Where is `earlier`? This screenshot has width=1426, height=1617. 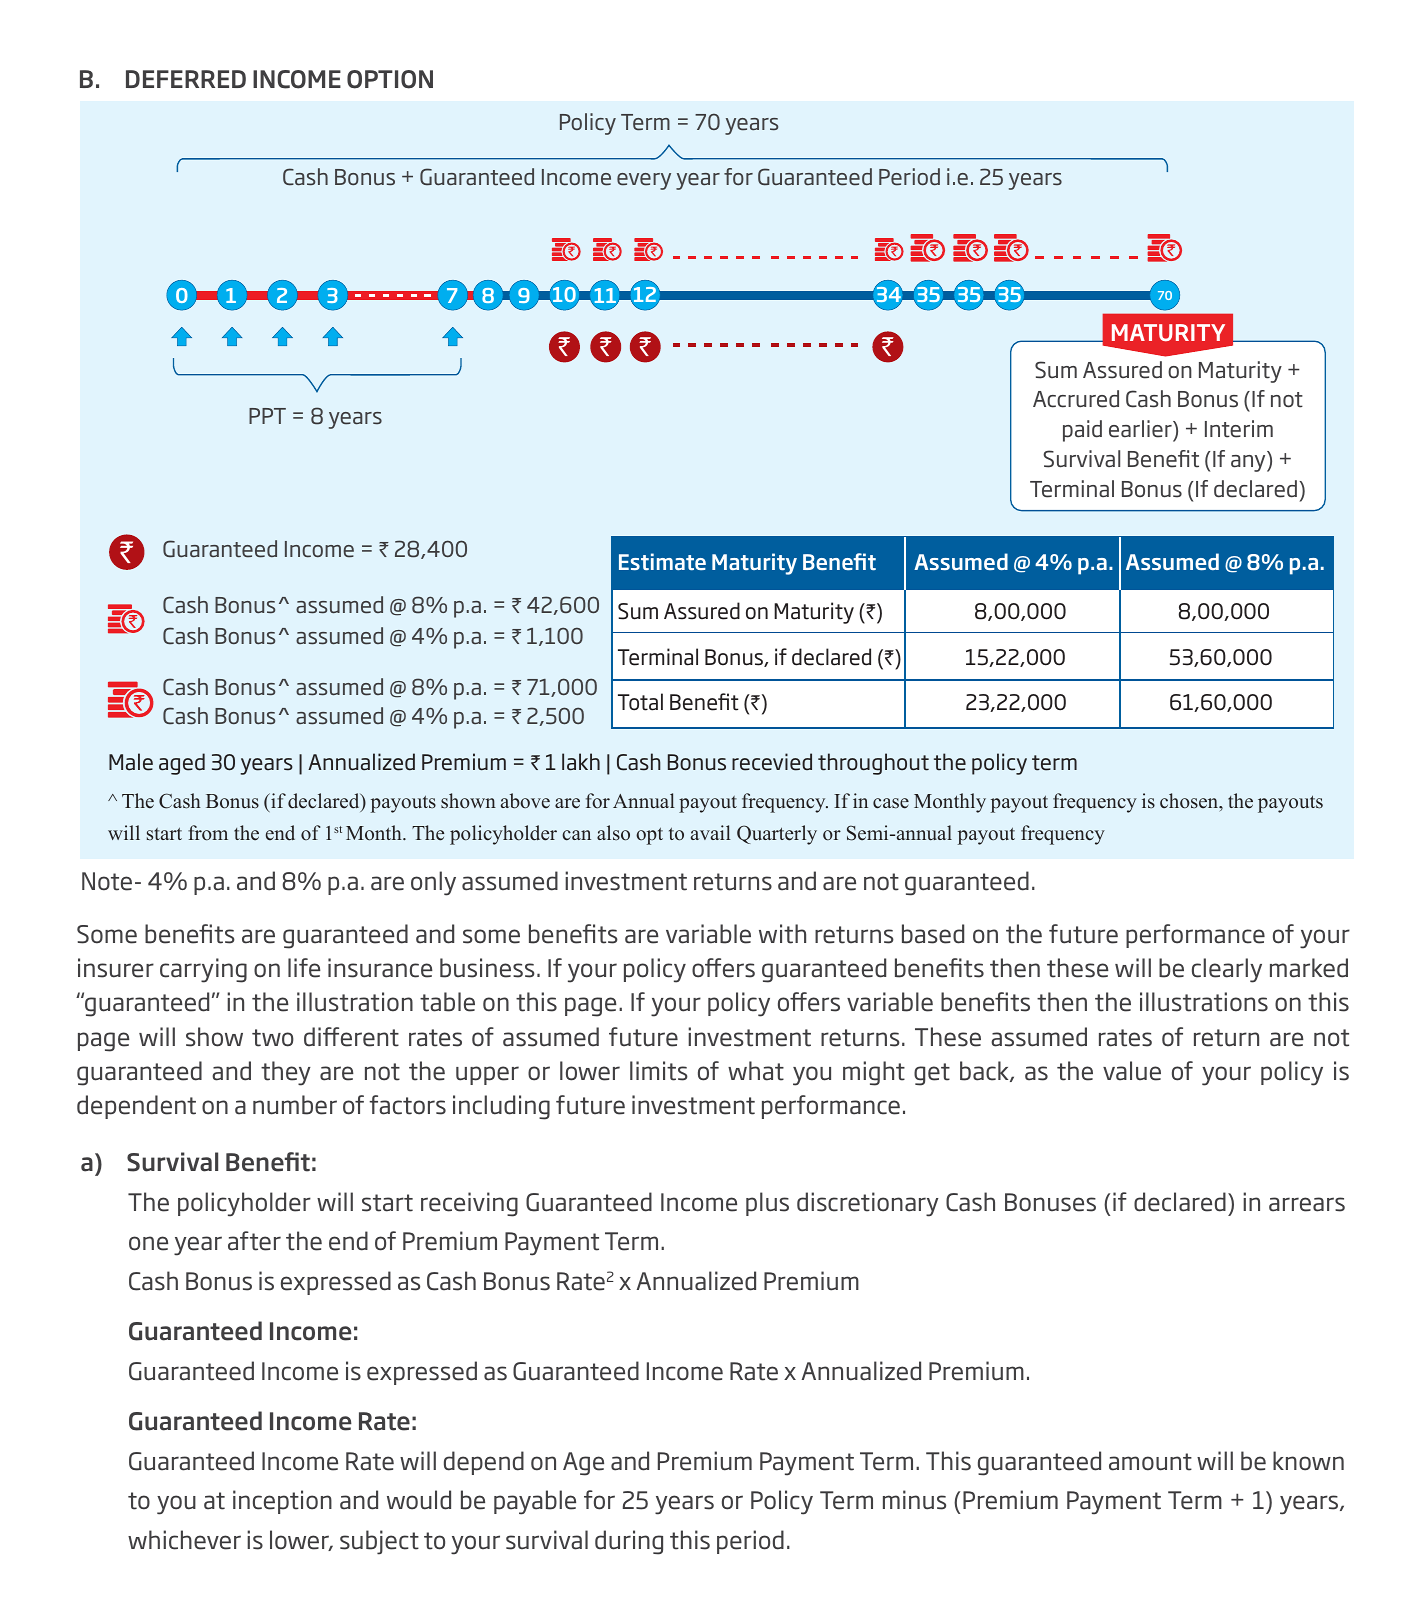 earlier is located at coordinates (1141, 429).
